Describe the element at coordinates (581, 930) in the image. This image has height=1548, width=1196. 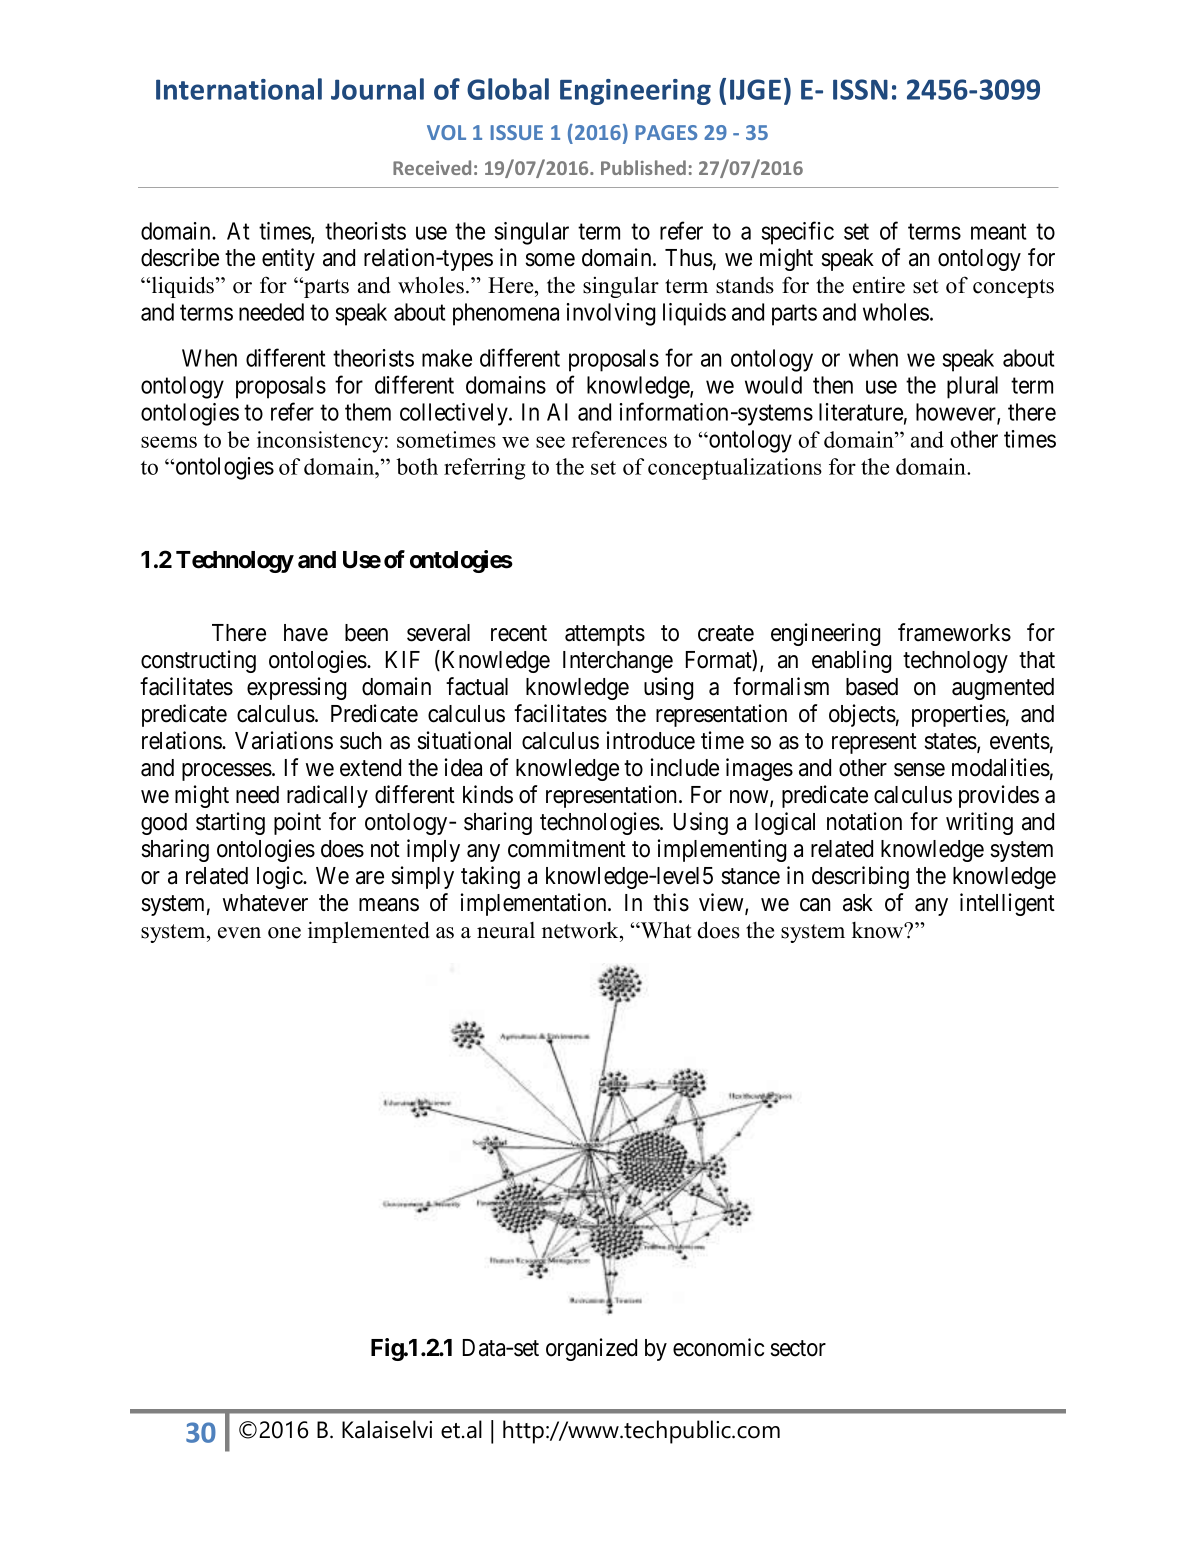
I see `network` at that location.
